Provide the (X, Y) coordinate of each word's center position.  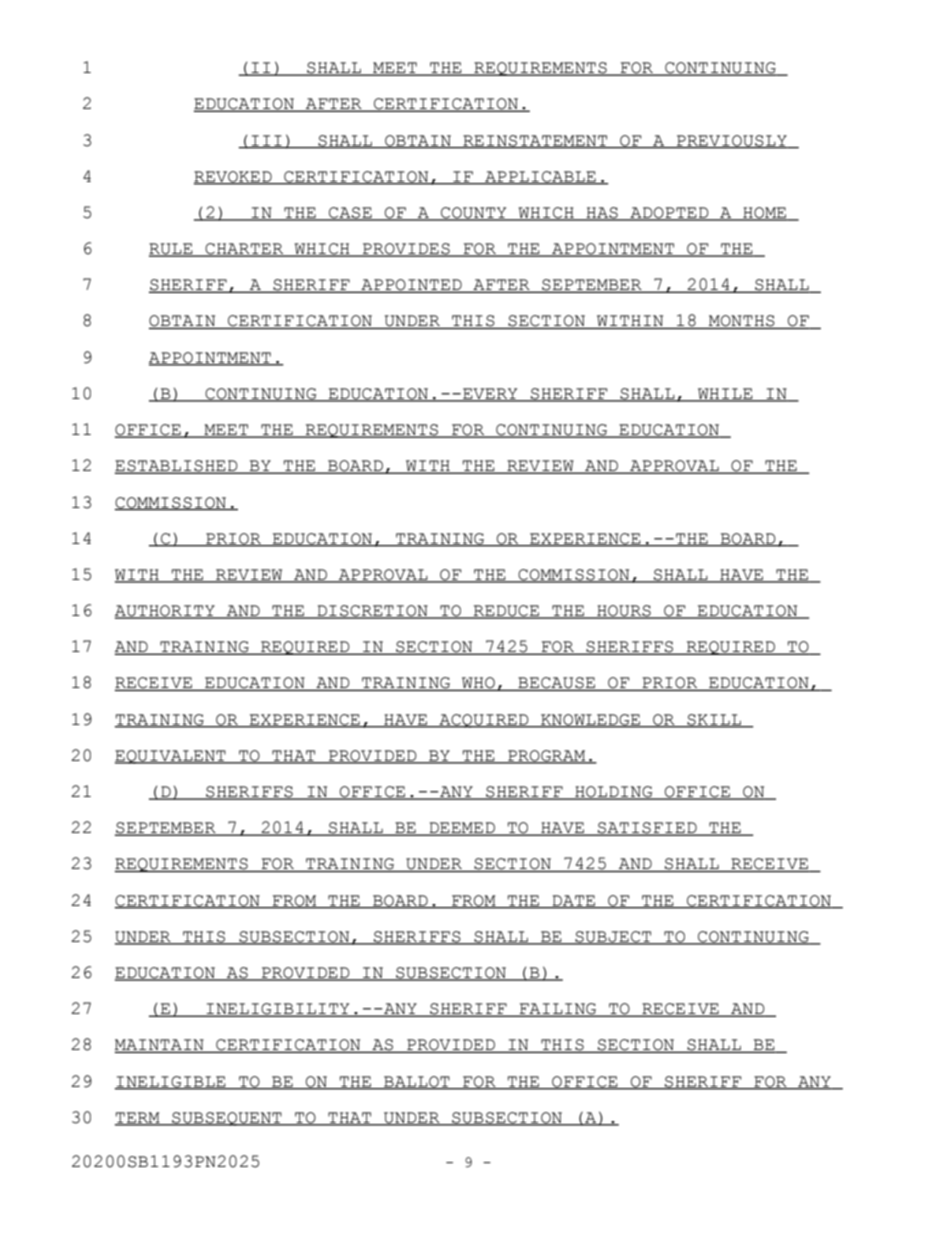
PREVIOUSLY (732, 141)
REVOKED (234, 177)
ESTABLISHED (177, 467)
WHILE (725, 394)
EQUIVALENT (171, 757)
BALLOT (417, 1082)
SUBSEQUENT (227, 1119)
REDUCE (506, 612)
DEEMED (462, 829)
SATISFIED (647, 829)
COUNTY (474, 214)
